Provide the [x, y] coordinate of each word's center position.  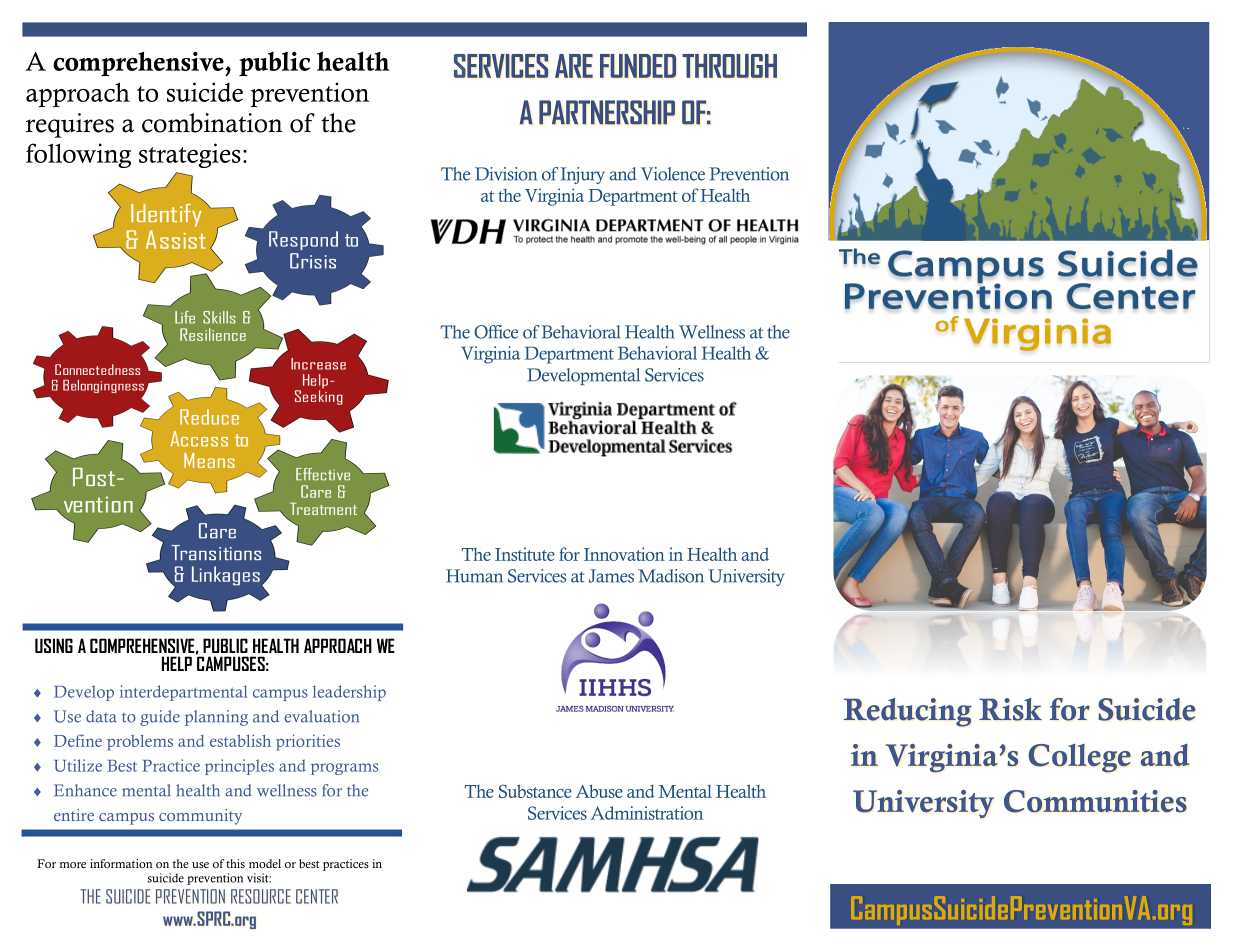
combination [212, 123]
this [235, 863]
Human [474, 576]
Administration [647, 813]
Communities [1095, 801]
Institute [525, 554]
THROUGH [729, 66]
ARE [574, 66]
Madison [671, 576]
